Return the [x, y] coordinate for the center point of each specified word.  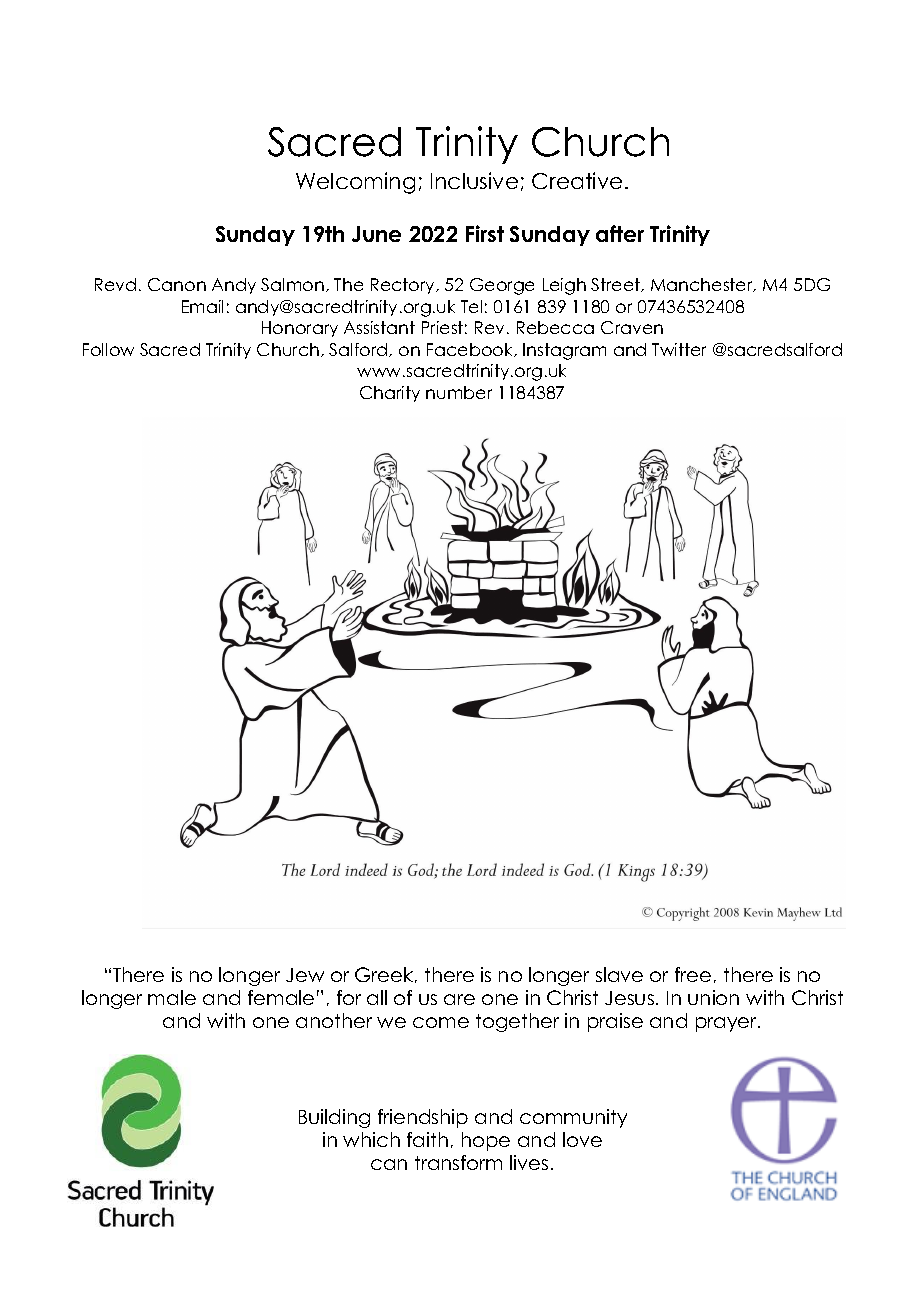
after [620, 233]
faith [427, 1139]
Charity [390, 394]
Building [334, 1118]
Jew [305, 975]
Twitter [679, 349]
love [582, 1139]
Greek [385, 975]
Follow [108, 349]
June [376, 234]
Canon [177, 284]
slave [619, 974]
